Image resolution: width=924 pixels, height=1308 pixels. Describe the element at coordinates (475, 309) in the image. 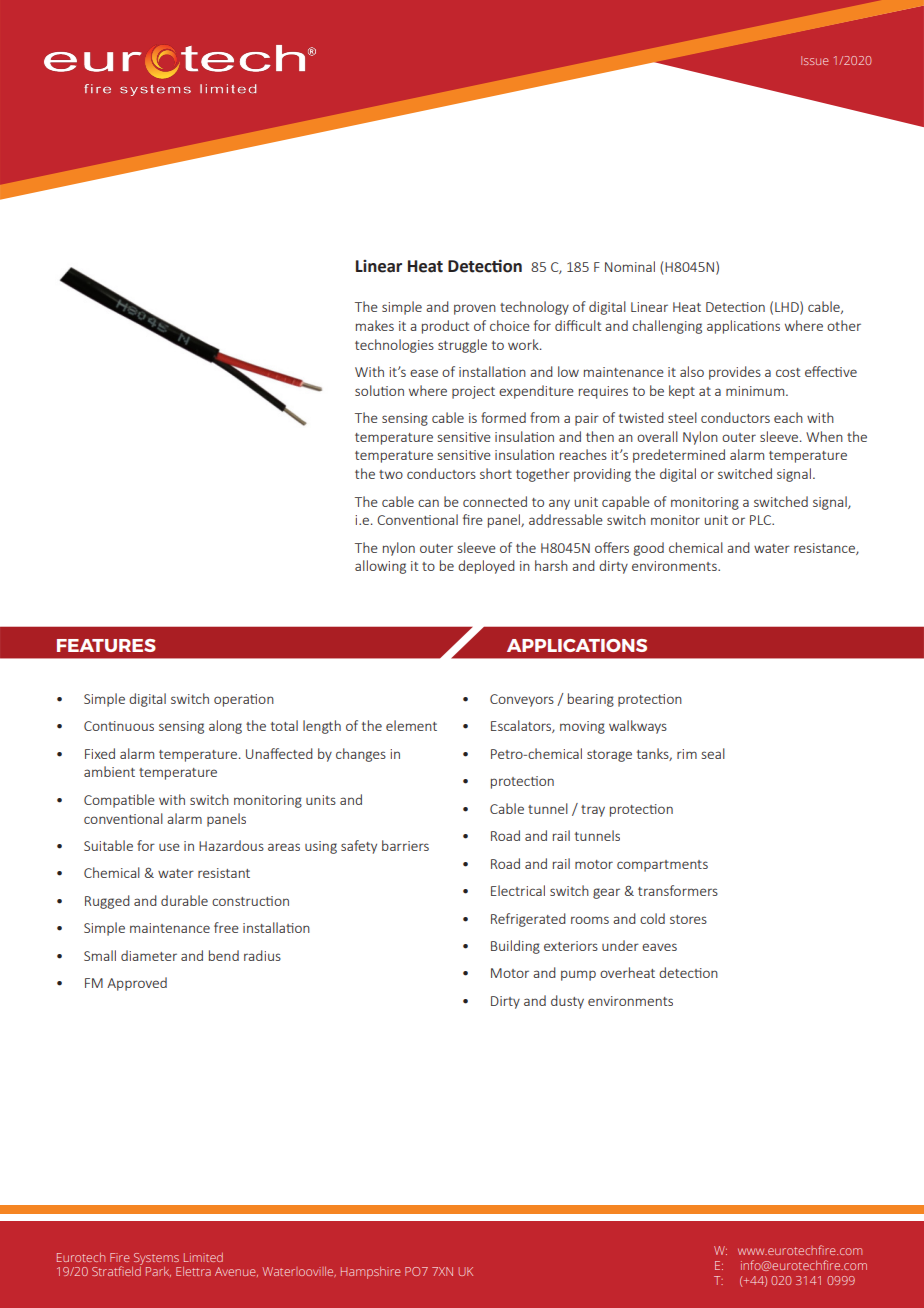

I see `proven` at that location.
